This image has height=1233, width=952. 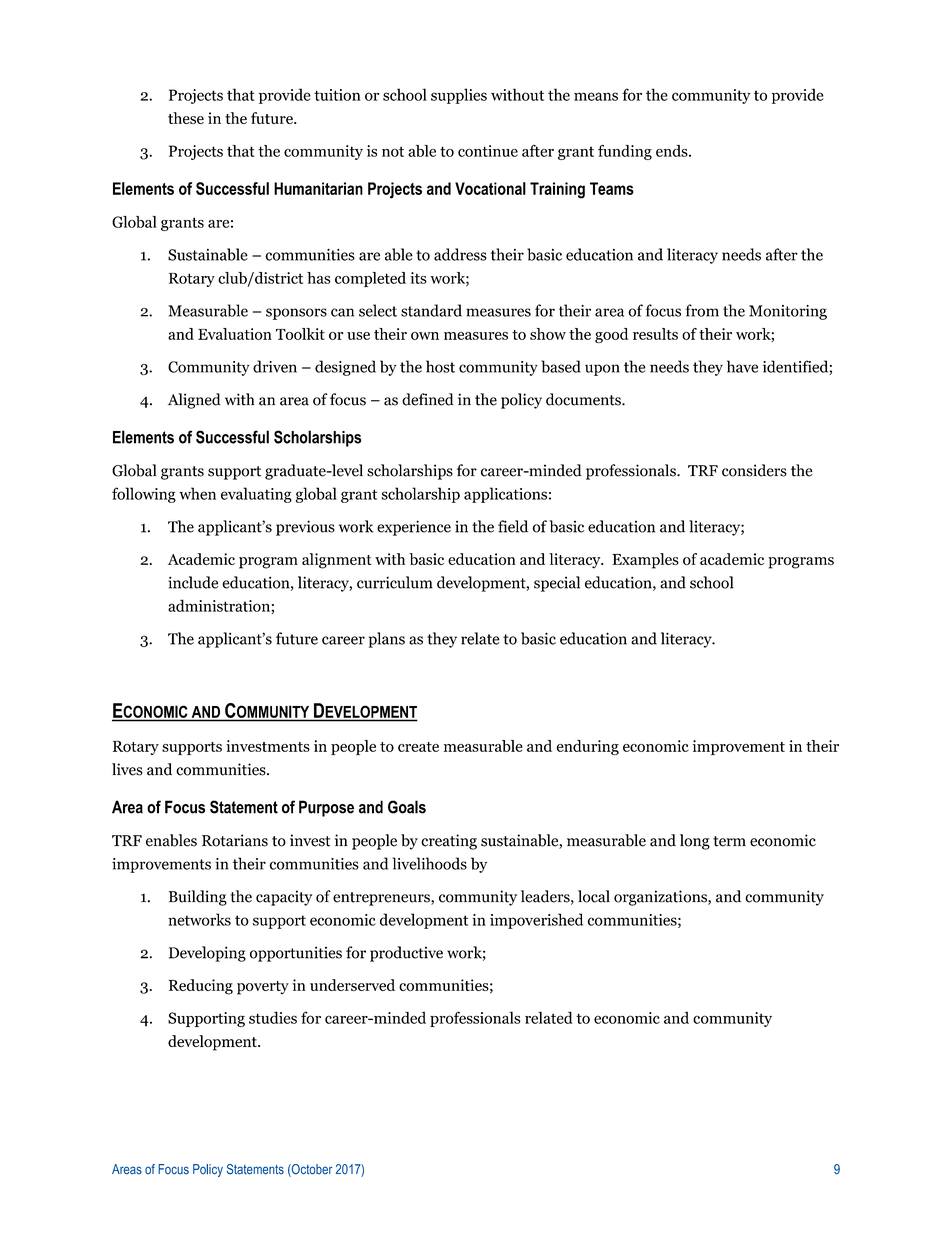 What do you see at coordinates (193, 582) in the image?
I see `include` at bounding box center [193, 582].
